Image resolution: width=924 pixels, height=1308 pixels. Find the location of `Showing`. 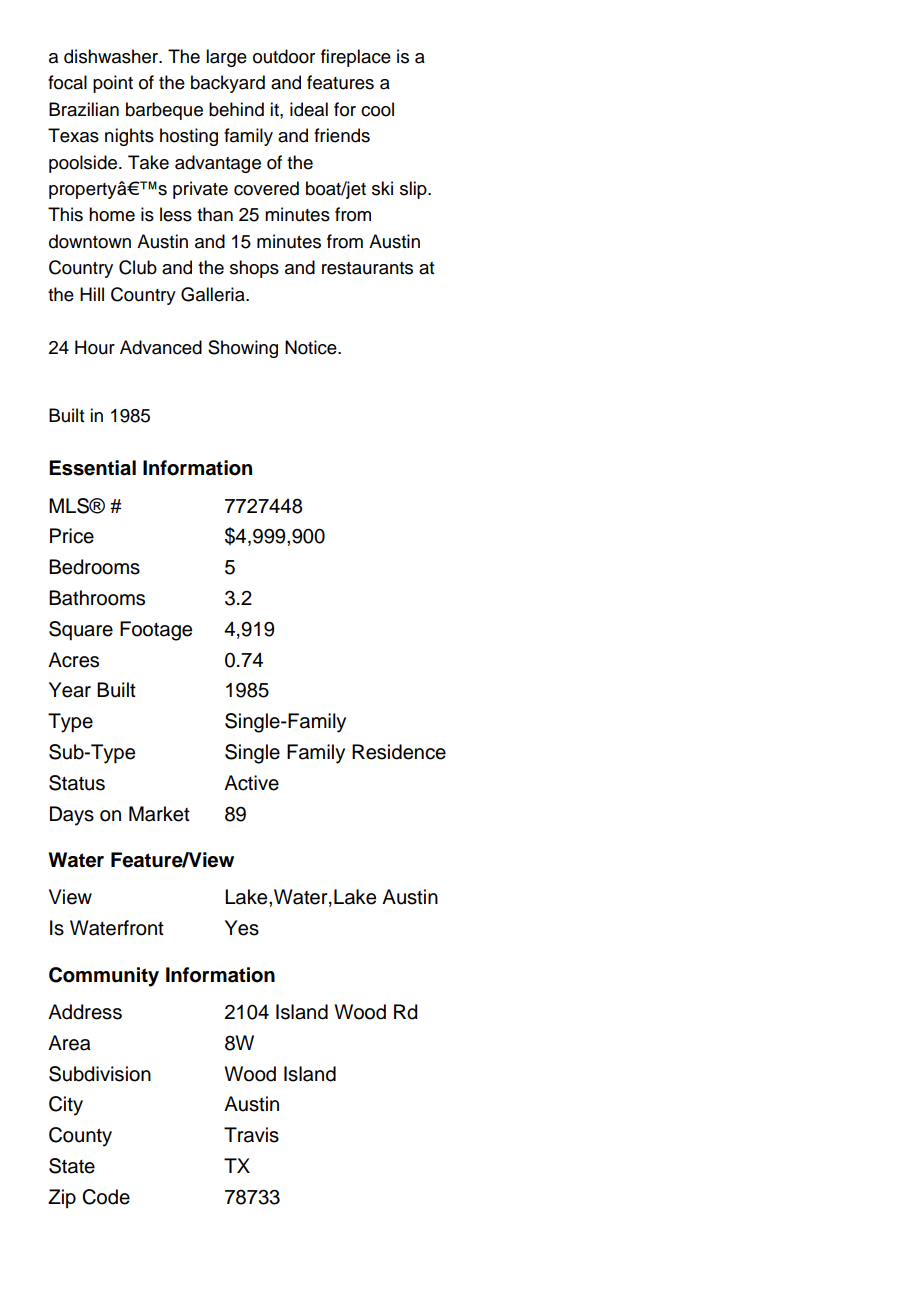

Showing is located at coordinates (243, 349).
